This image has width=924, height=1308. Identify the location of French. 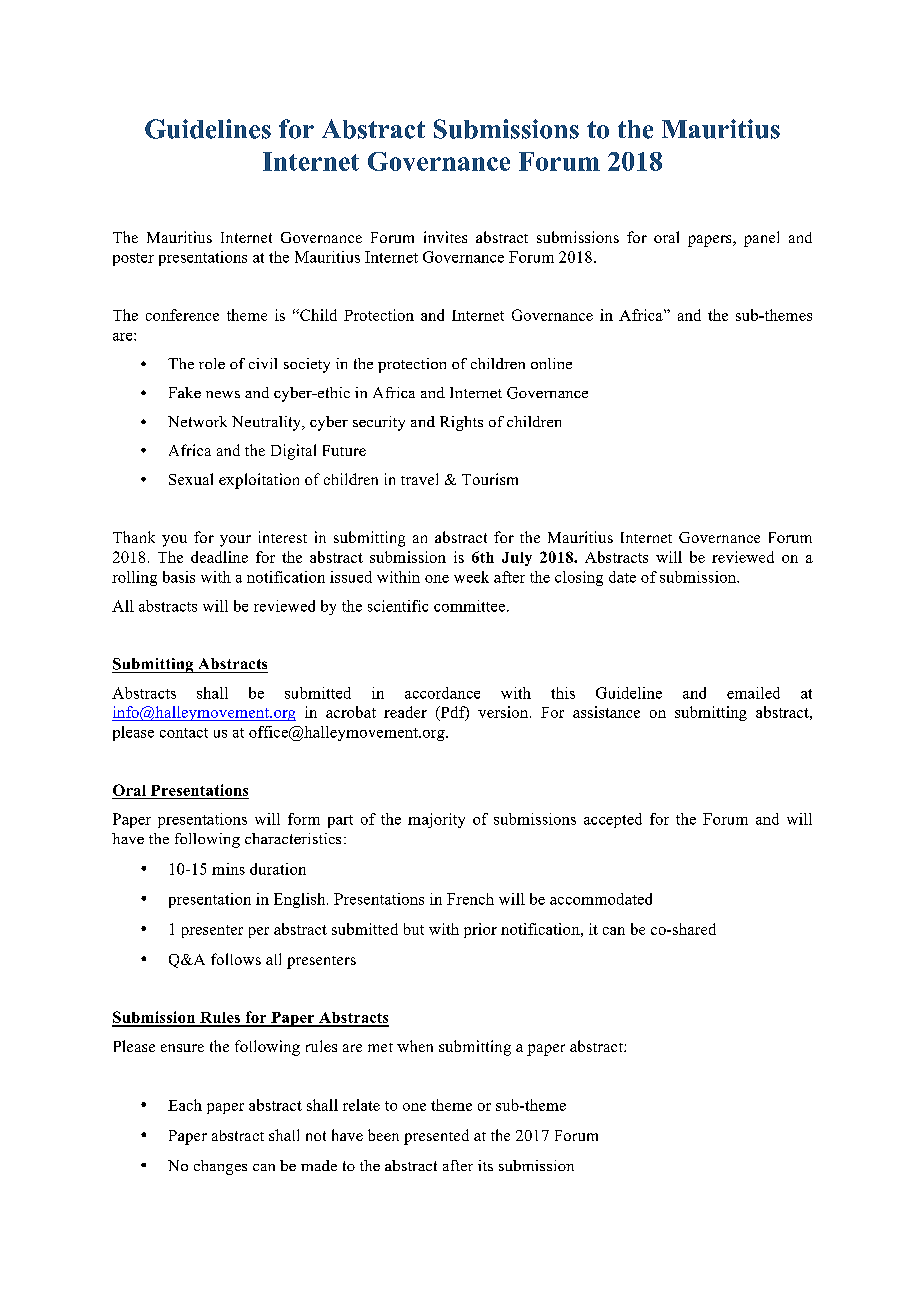
(470, 899).
